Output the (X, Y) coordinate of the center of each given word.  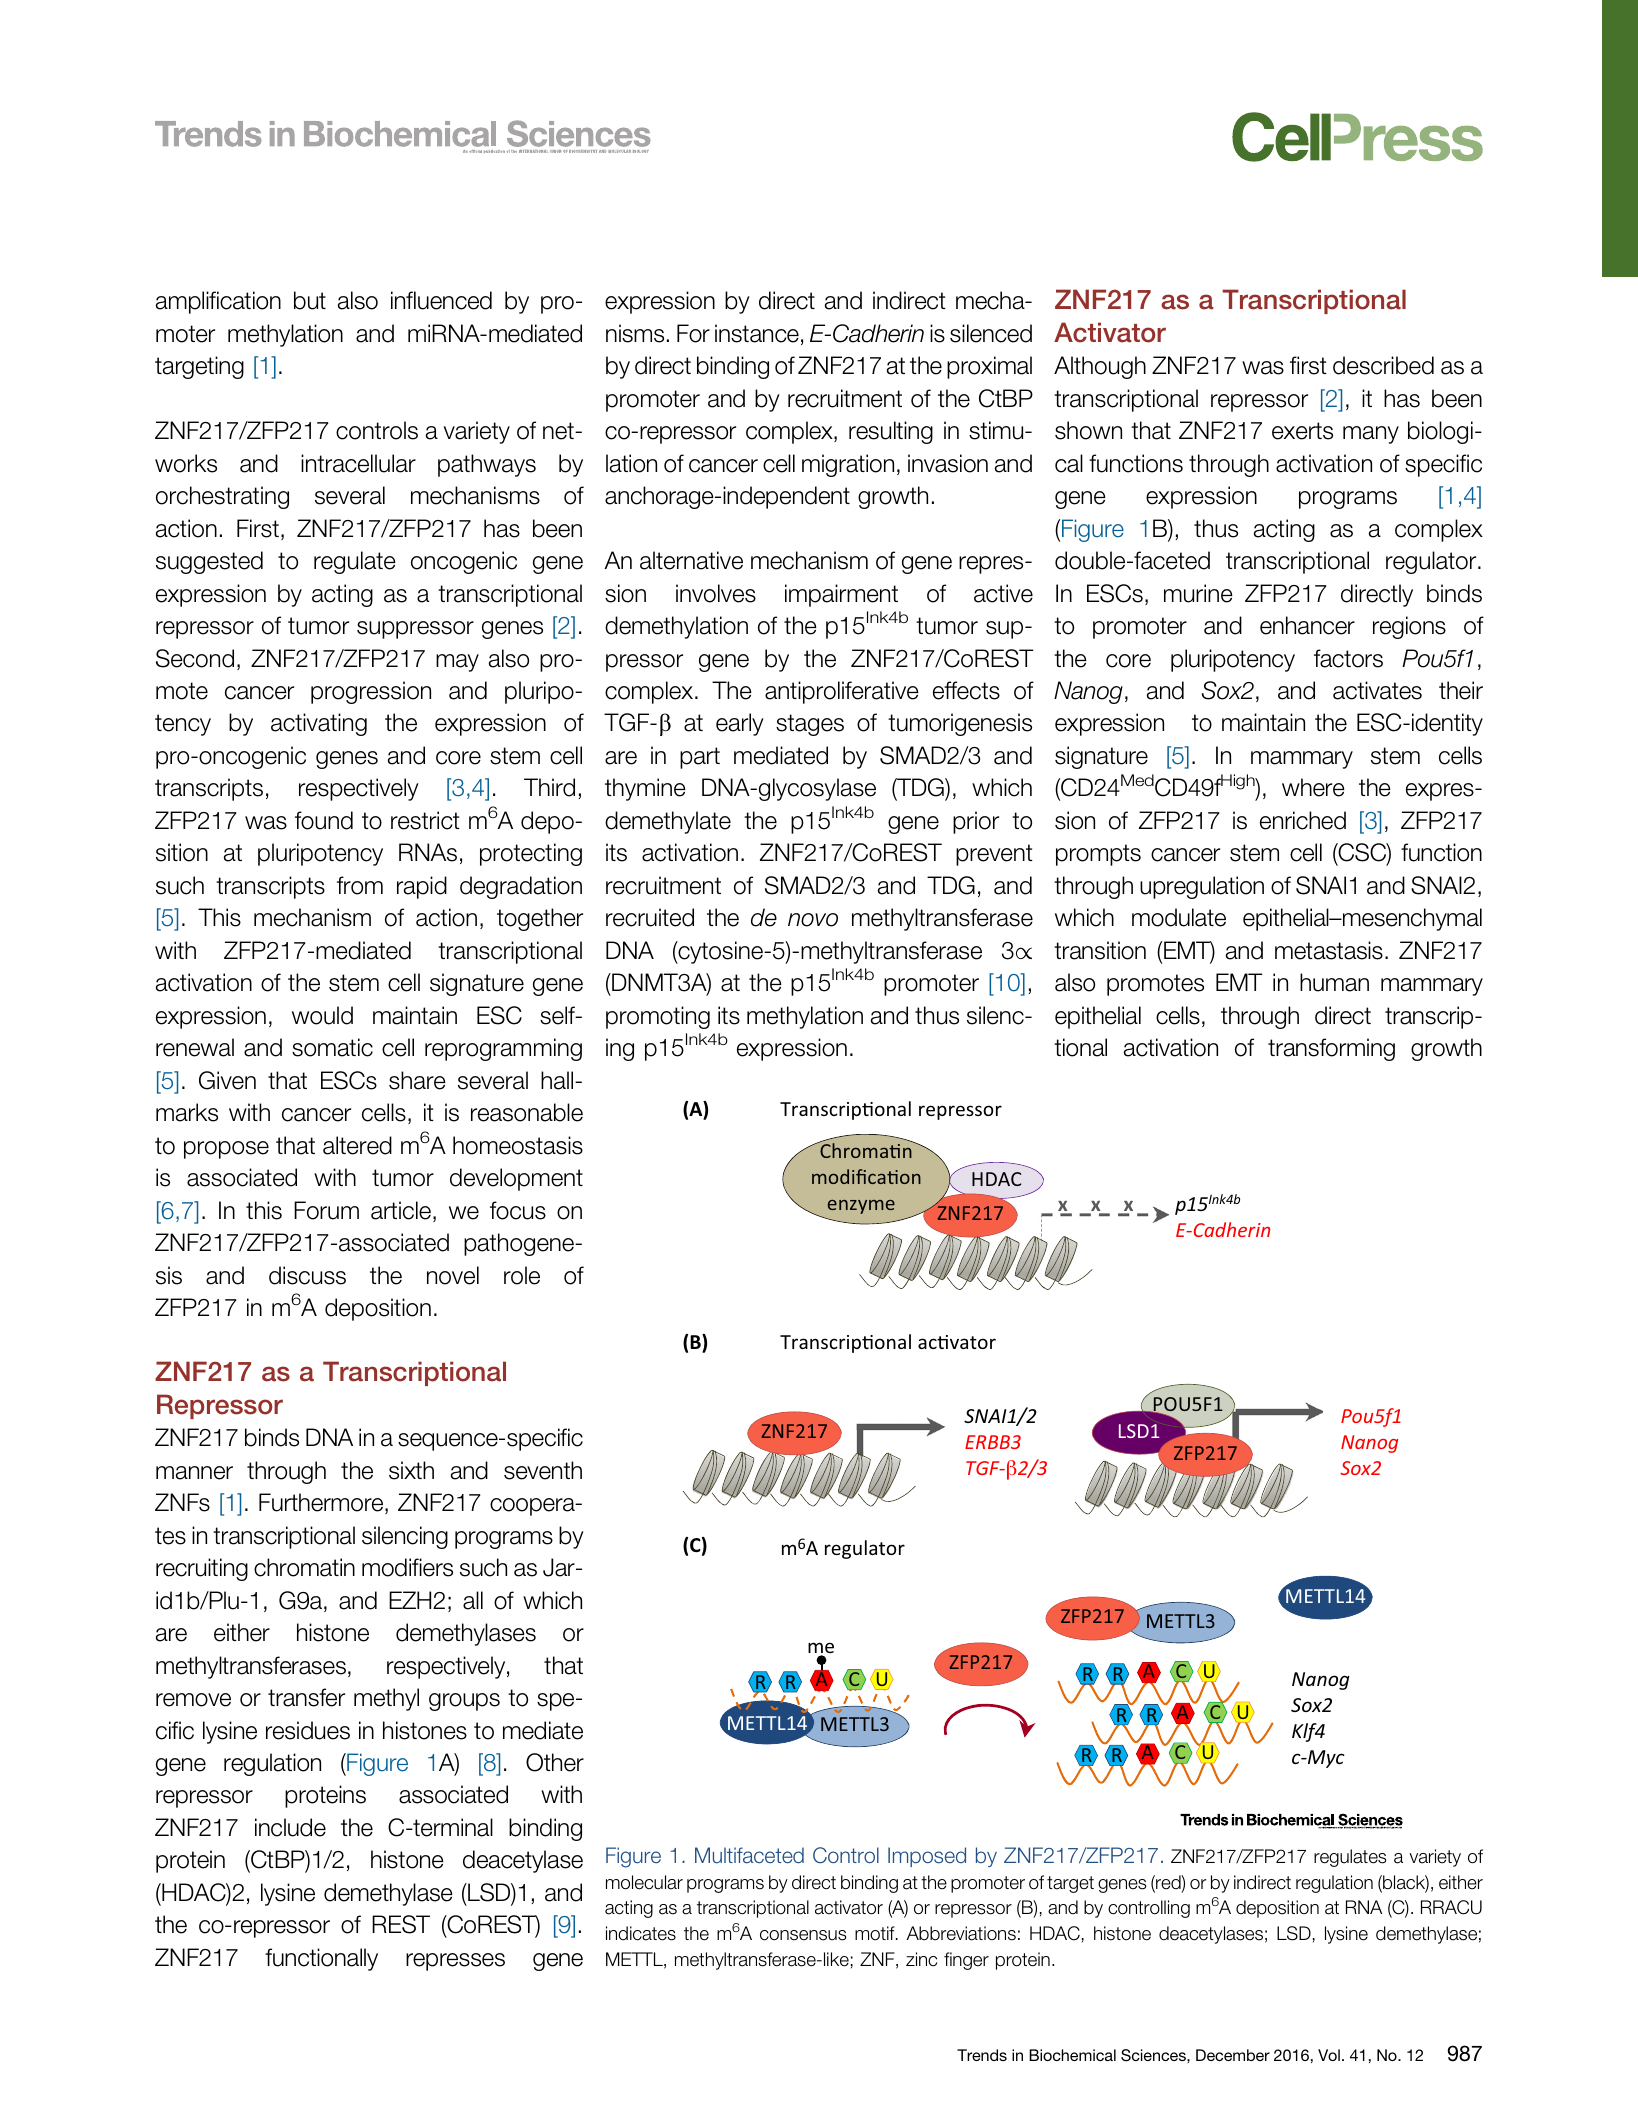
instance (757, 333)
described (1383, 365)
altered (357, 1145)
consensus (803, 1935)
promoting (658, 1017)
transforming (1331, 1049)
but (310, 300)
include (290, 1827)
